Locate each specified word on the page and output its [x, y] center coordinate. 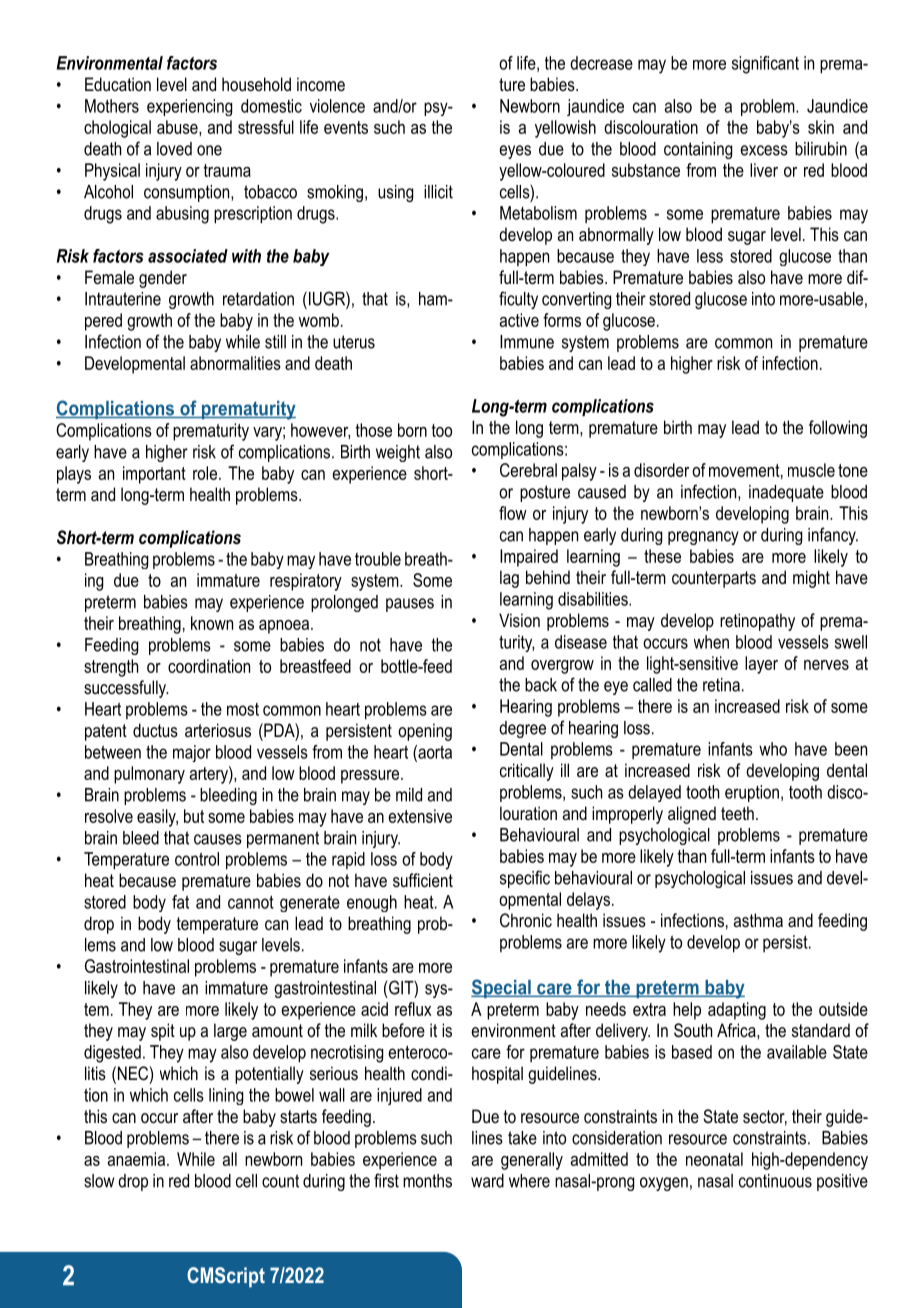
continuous [775, 1181]
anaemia [138, 1159]
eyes [515, 152]
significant [765, 65]
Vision [519, 620]
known [212, 623]
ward [487, 1181]
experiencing [189, 107]
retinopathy [757, 622]
